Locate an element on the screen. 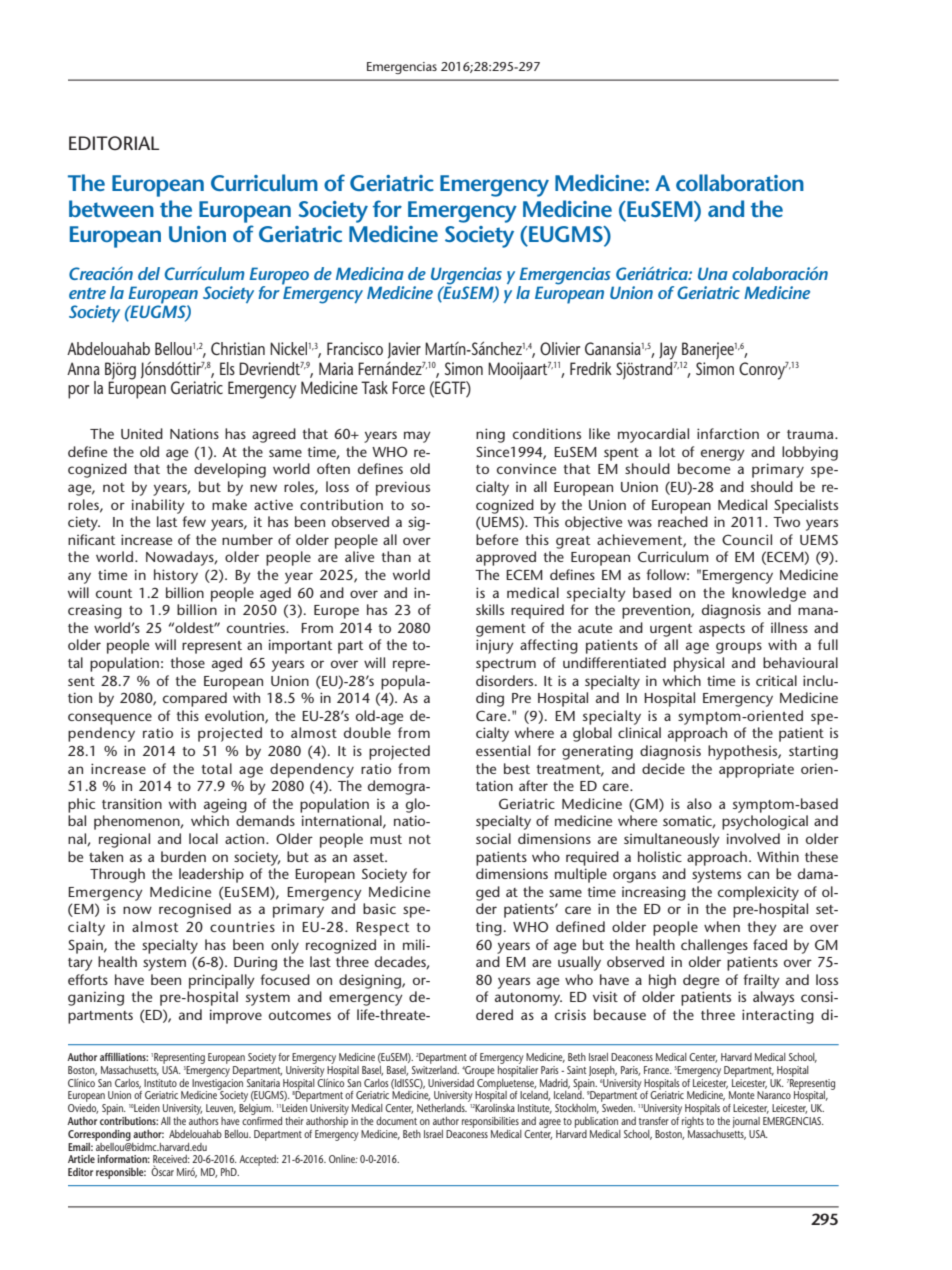 The height and width of the screenshot is (1270, 952). critical is located at coordinates (776, 680).
